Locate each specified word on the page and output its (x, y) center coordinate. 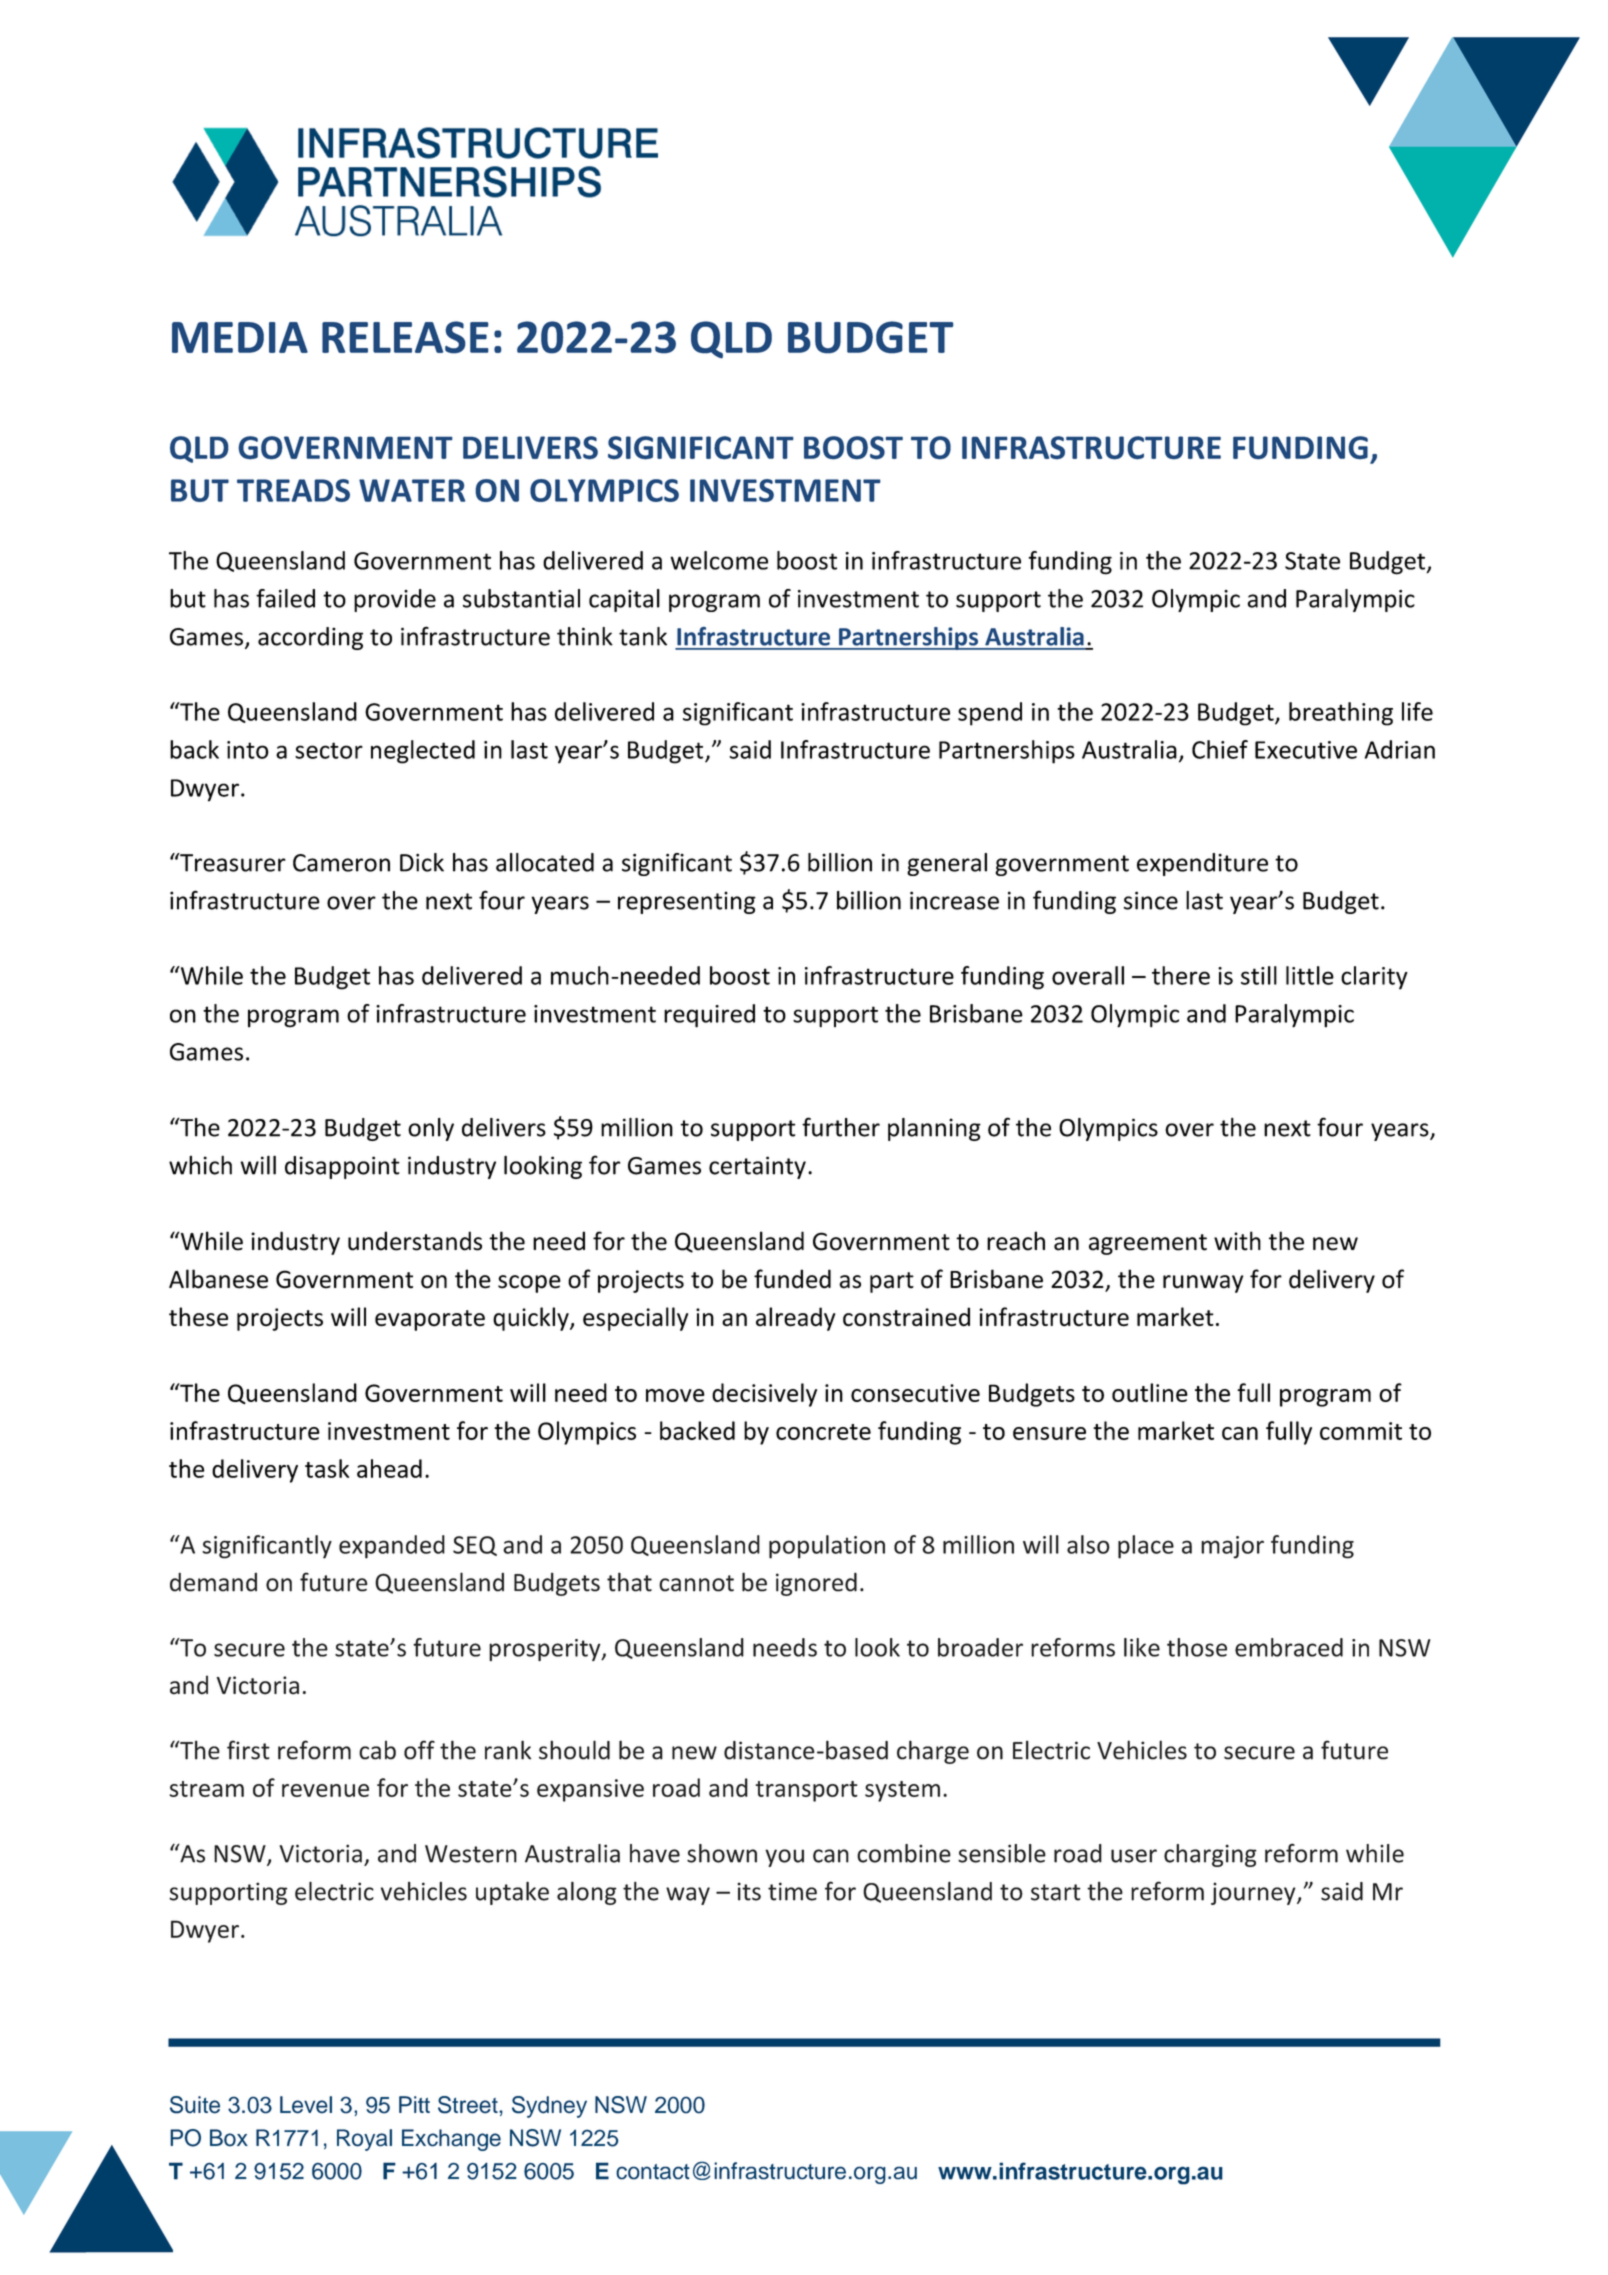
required (709, 1016)
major (1232, 1547)
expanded (392, 1547)
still (1259, 975)
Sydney (549, 2107)
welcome (719, 560)
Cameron (341, 863)
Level (306, 2105)
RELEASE (405, 337)
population (827, 1547)
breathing (1341, 714)
